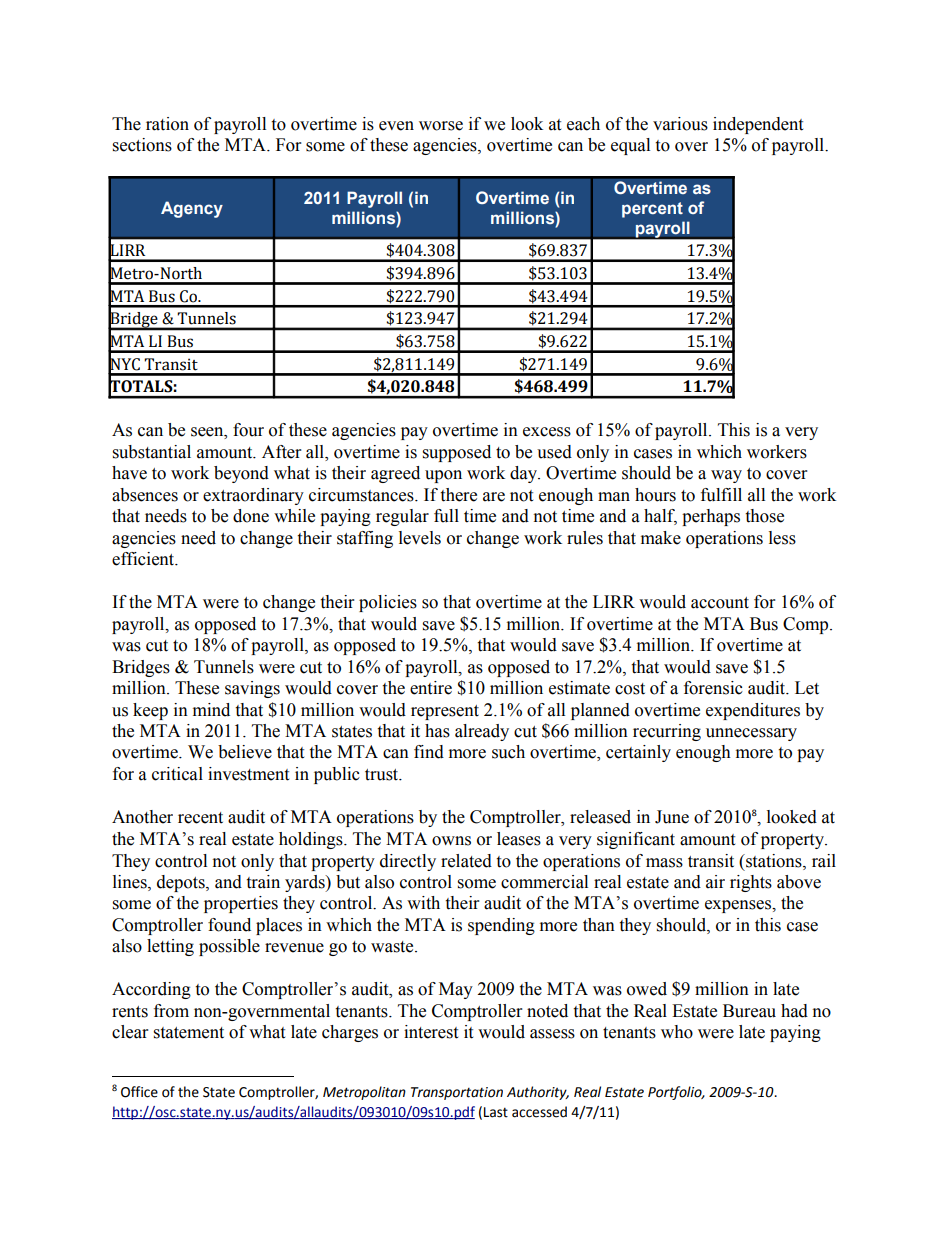 The image size is (952, 1233). What do you see at coordinates (677, 1032) in the screenshot?
I see `who` at bounding box center [677, 1032].
